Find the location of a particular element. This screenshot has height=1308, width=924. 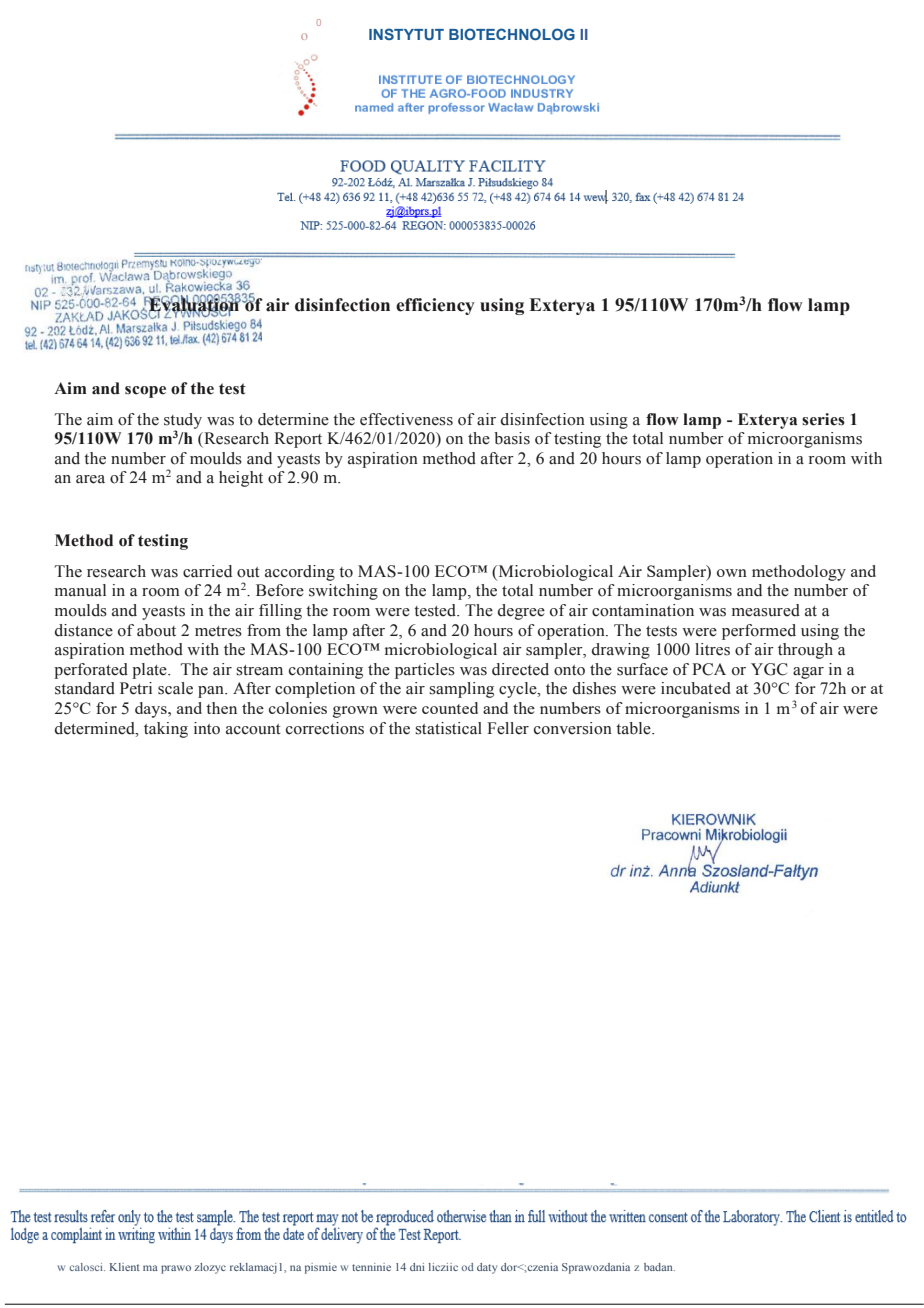

series is located at coordinates (823, 419).
